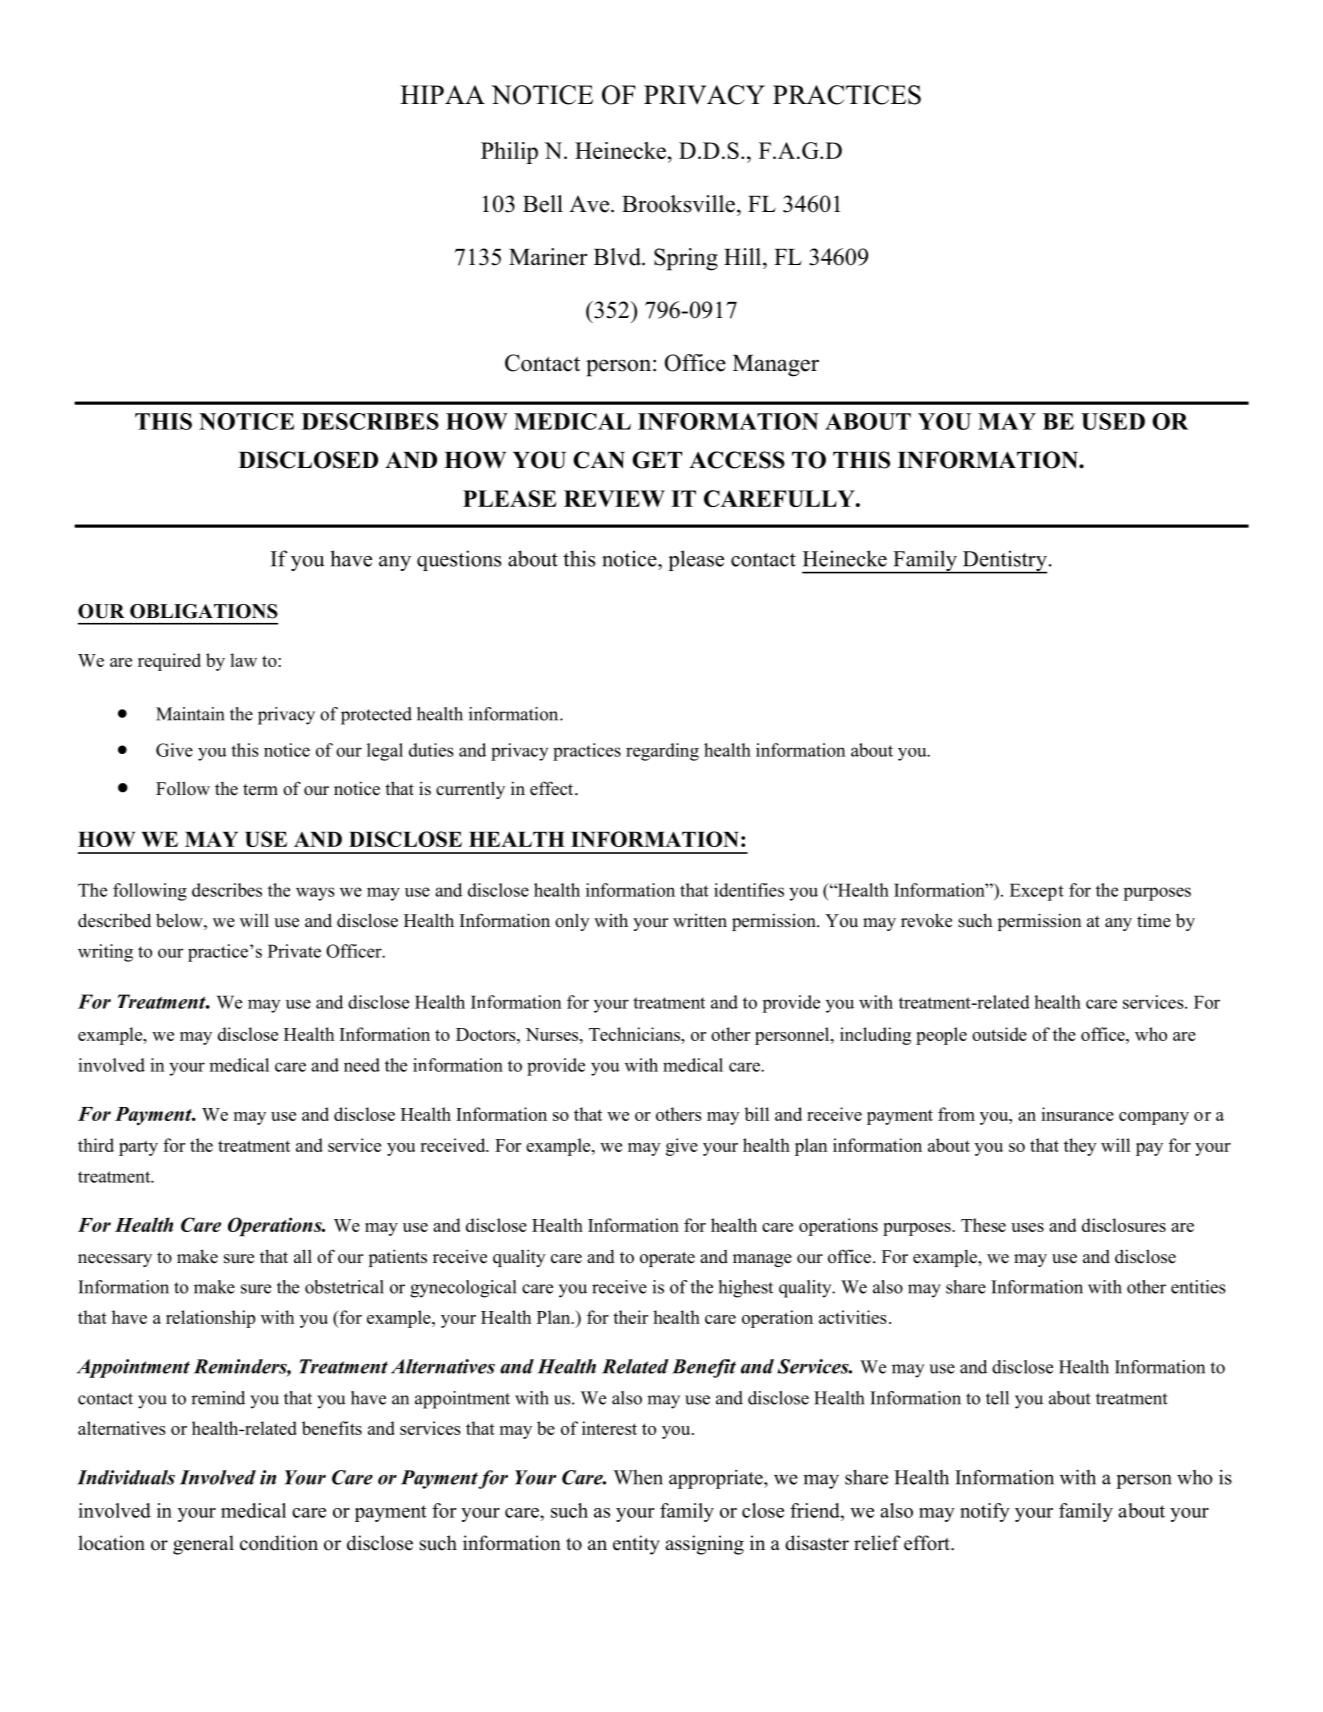 This document has width=1323, height=1712. I want to click on regarding, so click(662, 752).
